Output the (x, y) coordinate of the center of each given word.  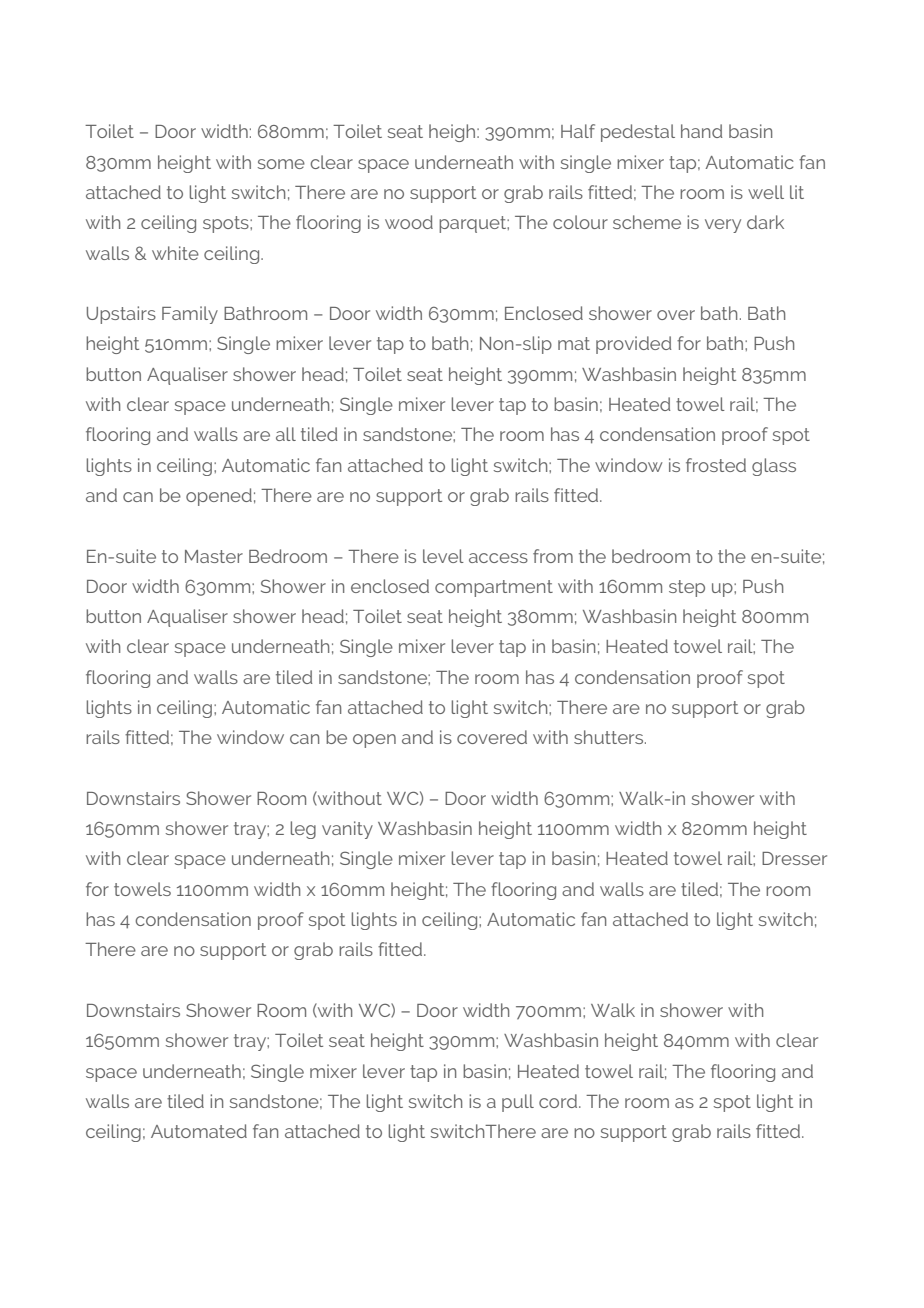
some (281, 164)
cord (559, 1101)
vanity (347, 830)
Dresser (794, 858)
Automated (199, 1131)
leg (303, 830)
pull (518, 1103)
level (443, 556)
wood (409, 222)
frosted (716, 465)
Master (214, 556)
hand (701, 131)
